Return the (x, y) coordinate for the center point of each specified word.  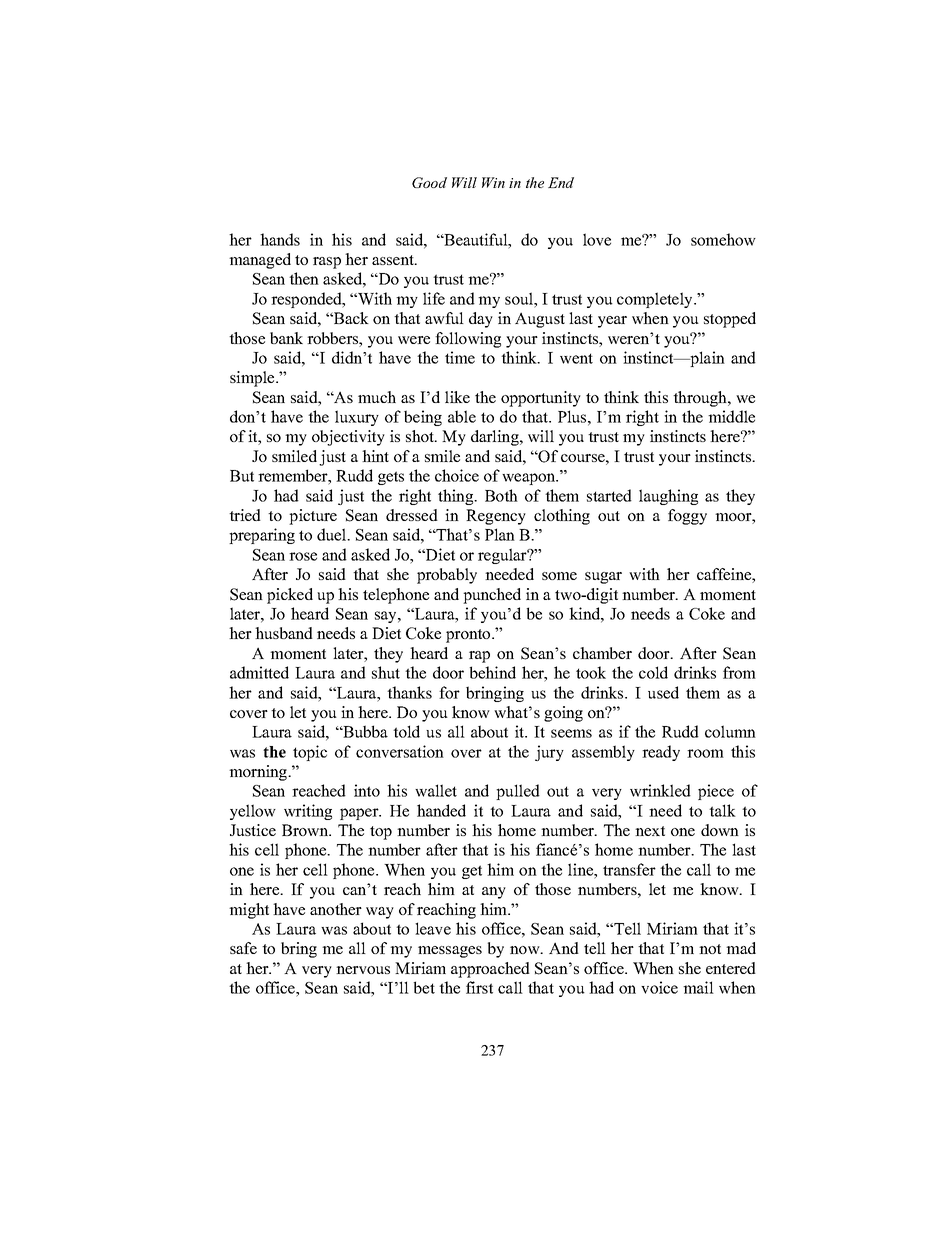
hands (280, 239)
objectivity (348, 438)
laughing (668, 497)
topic (310, 753)
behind (493, 672)
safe (243, 948)
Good (429, 182)
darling (496, 438)
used (663, 692)
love (597, 239)
